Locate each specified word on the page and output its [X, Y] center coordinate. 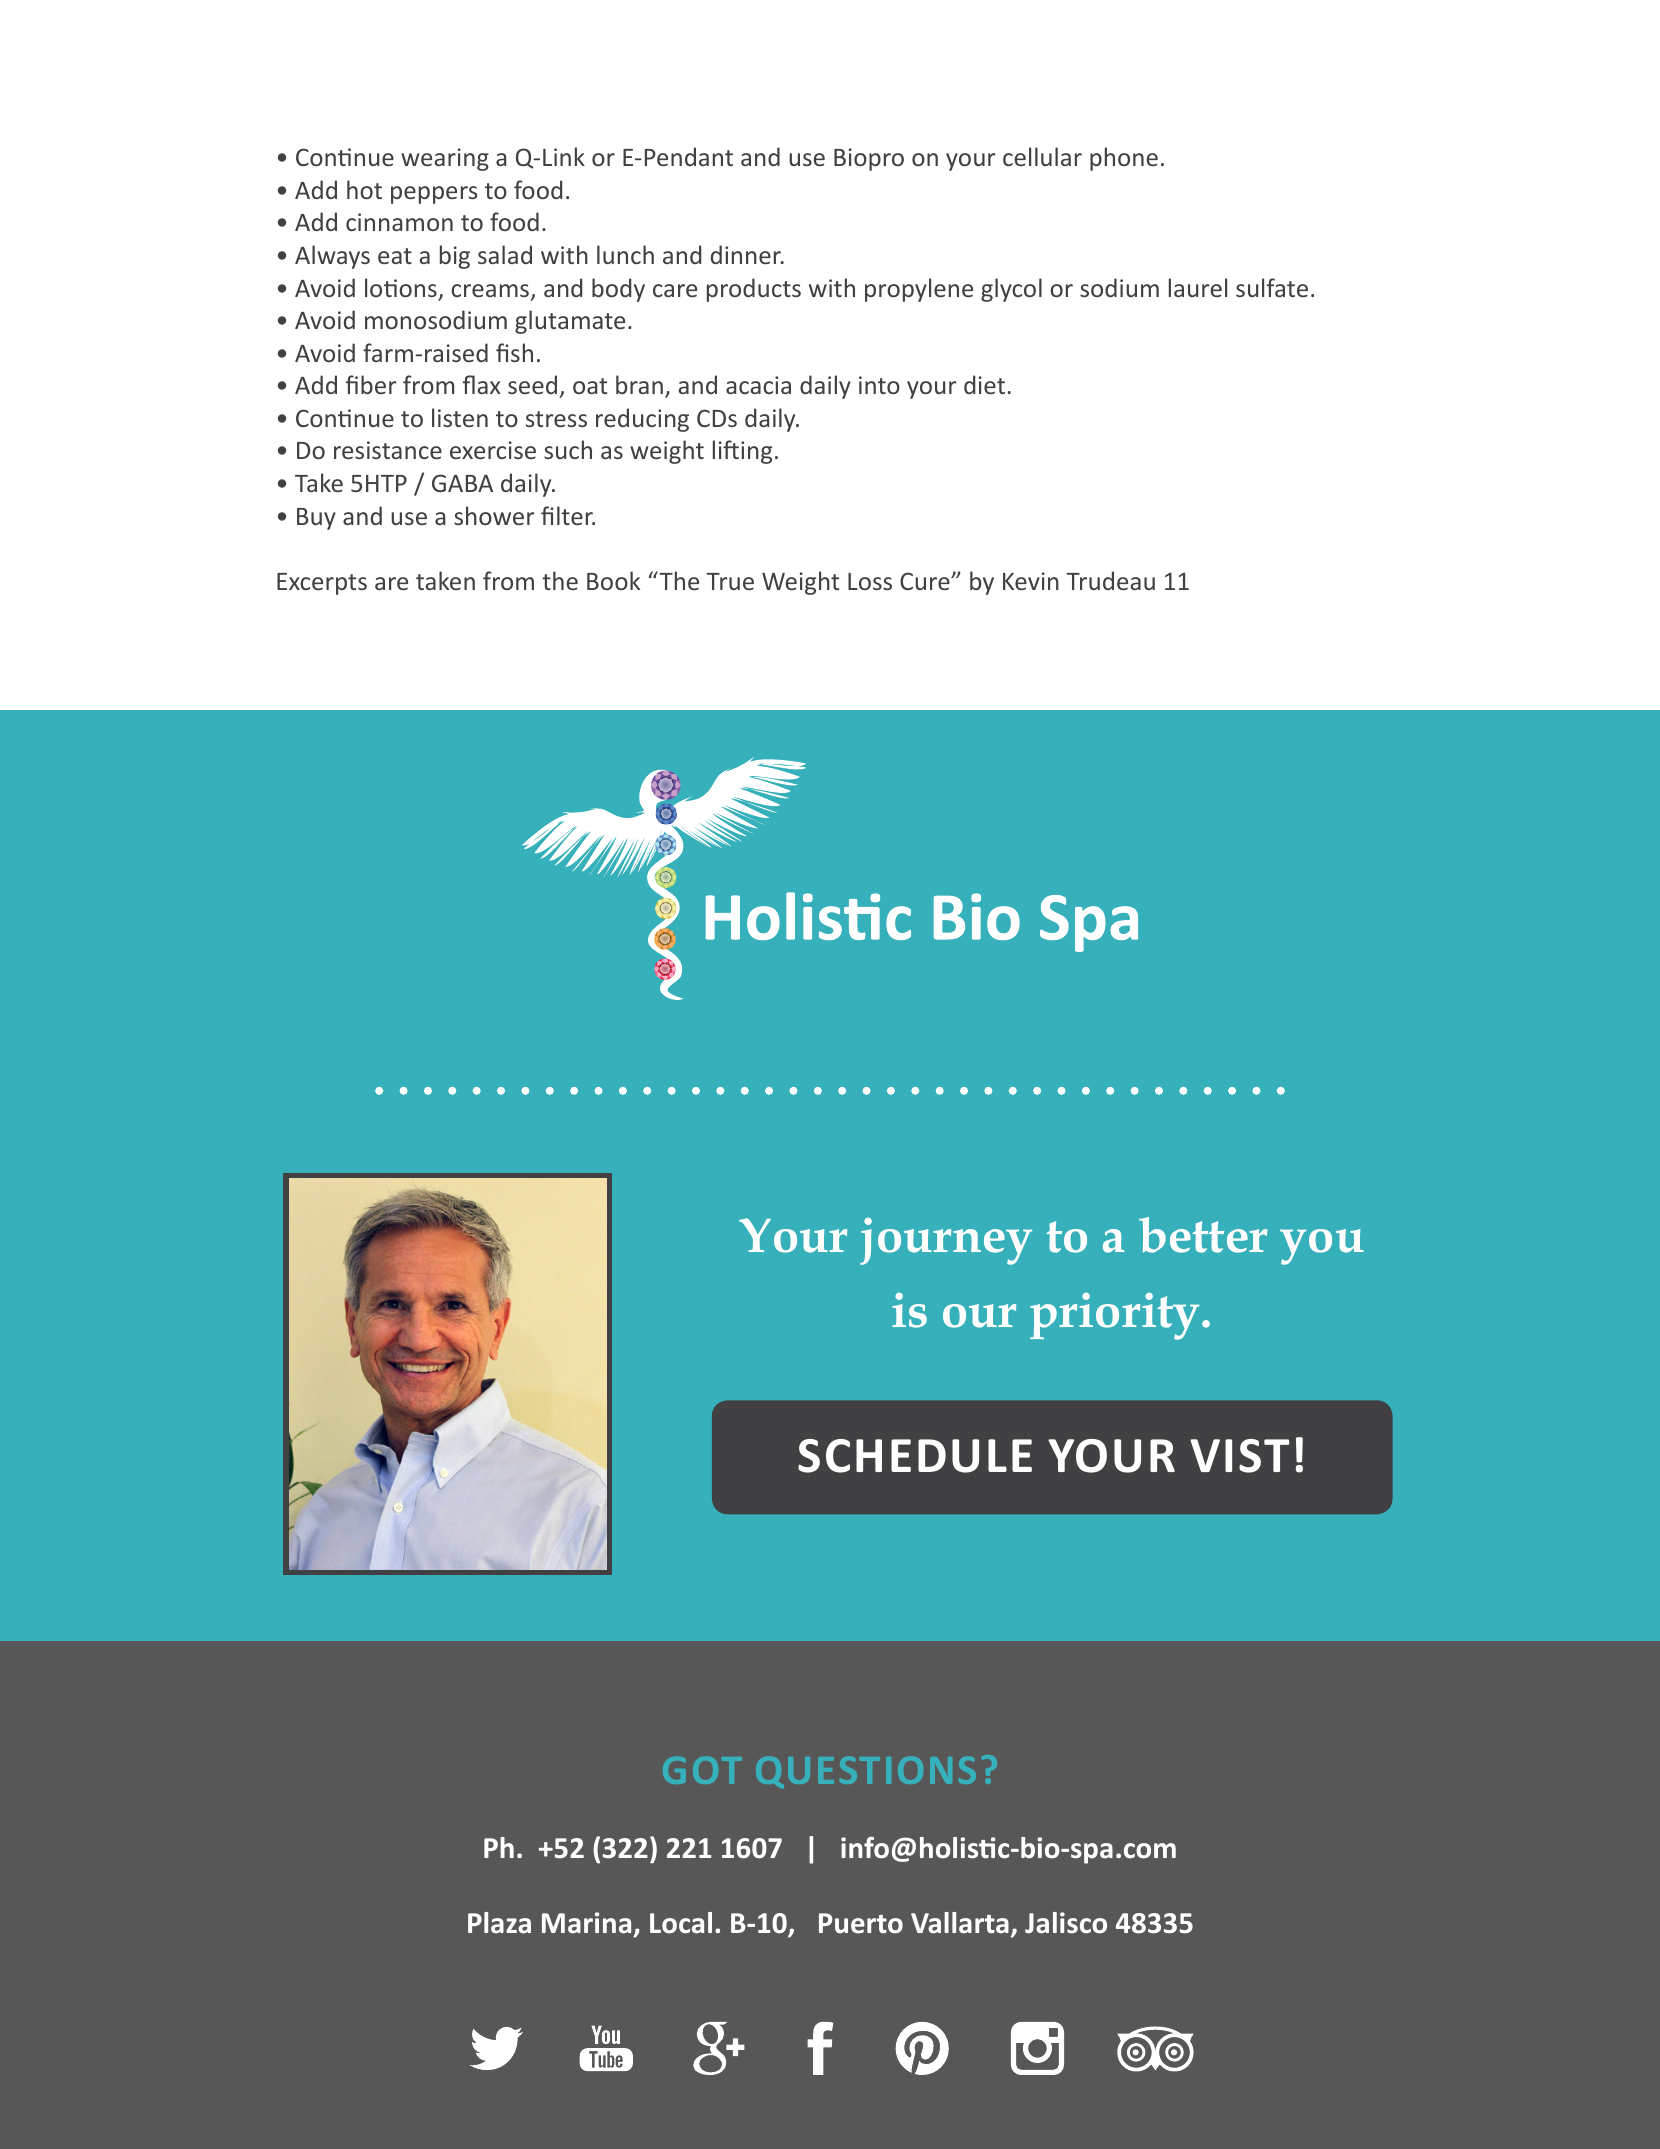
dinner [747, 254]
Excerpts [322, 584]
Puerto [861, 1923]
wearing [445, 159]
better [1203, 1235]
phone [1124, 159]
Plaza [499, 1923]
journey [946, 1241]
